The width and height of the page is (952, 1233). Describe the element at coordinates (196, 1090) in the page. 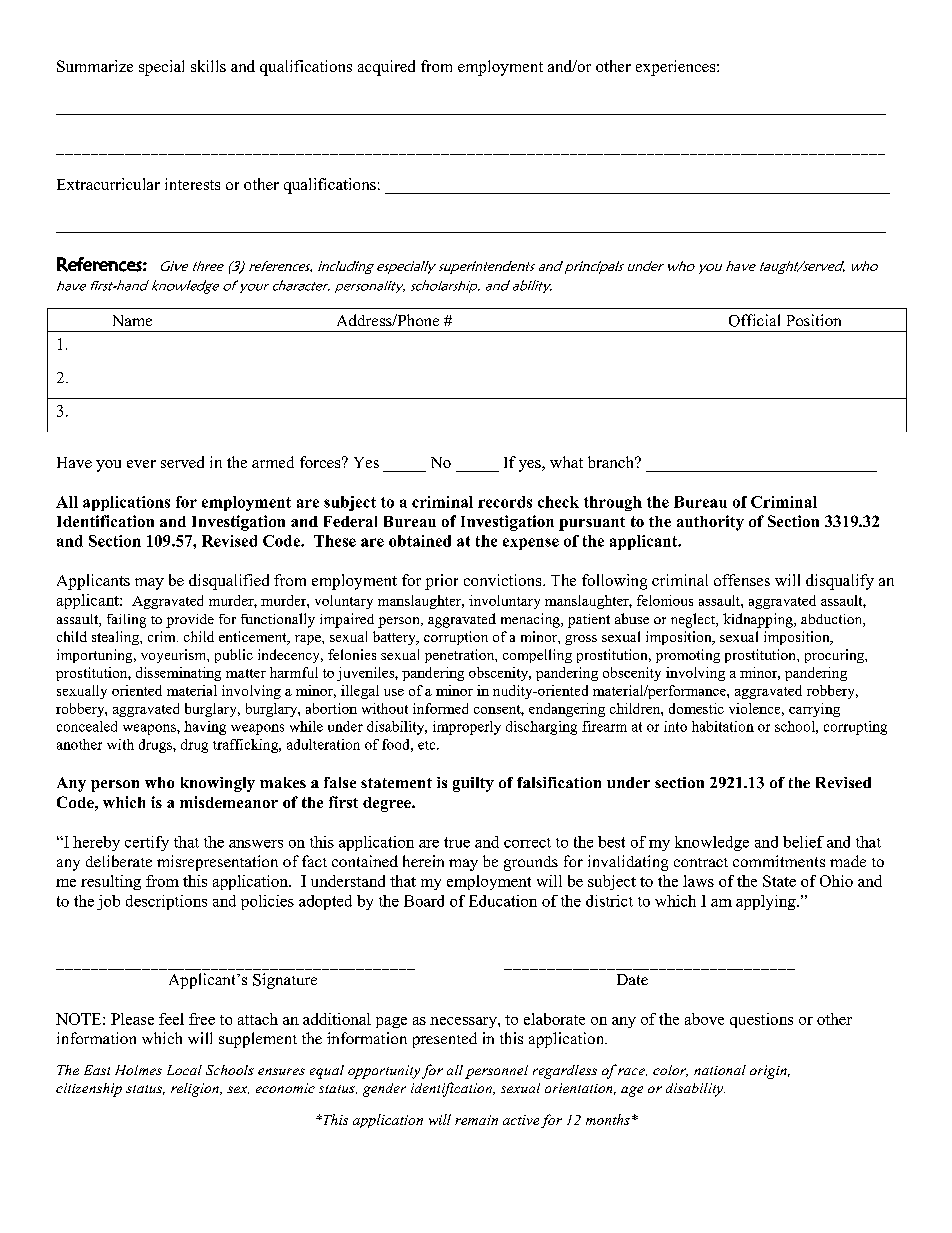

I see `religion` at that location.
